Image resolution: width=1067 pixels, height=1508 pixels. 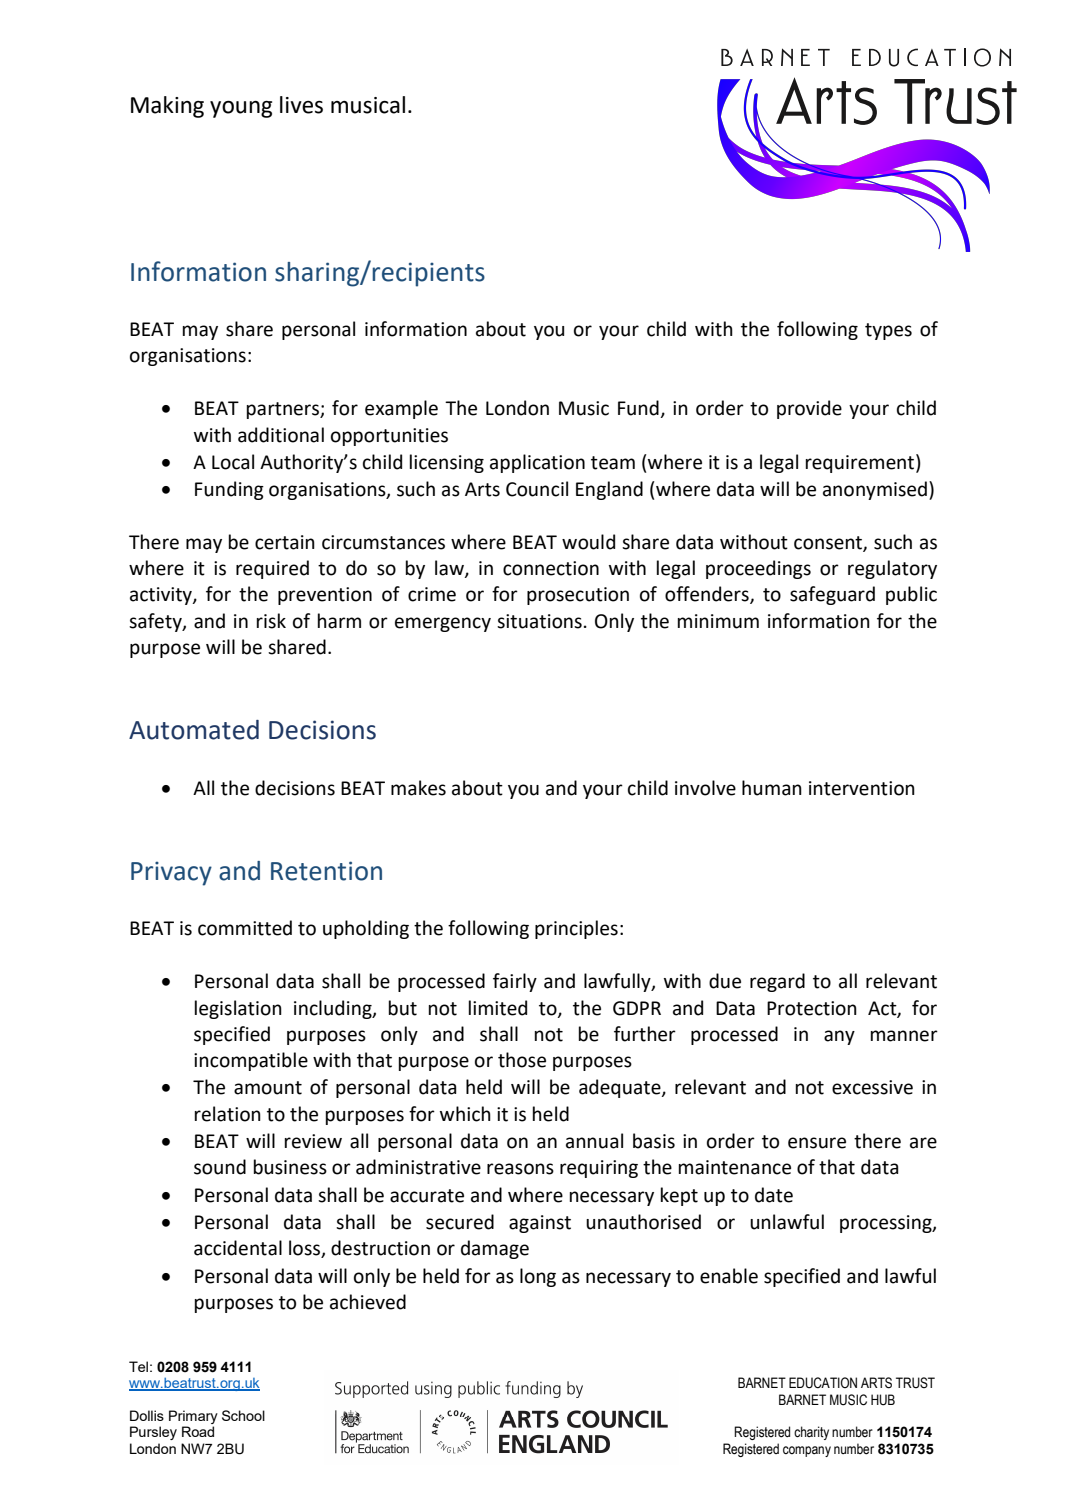 What do you see at coordinates (888, 331) in the image?
I see `types` at bounding box center [888, 331].
